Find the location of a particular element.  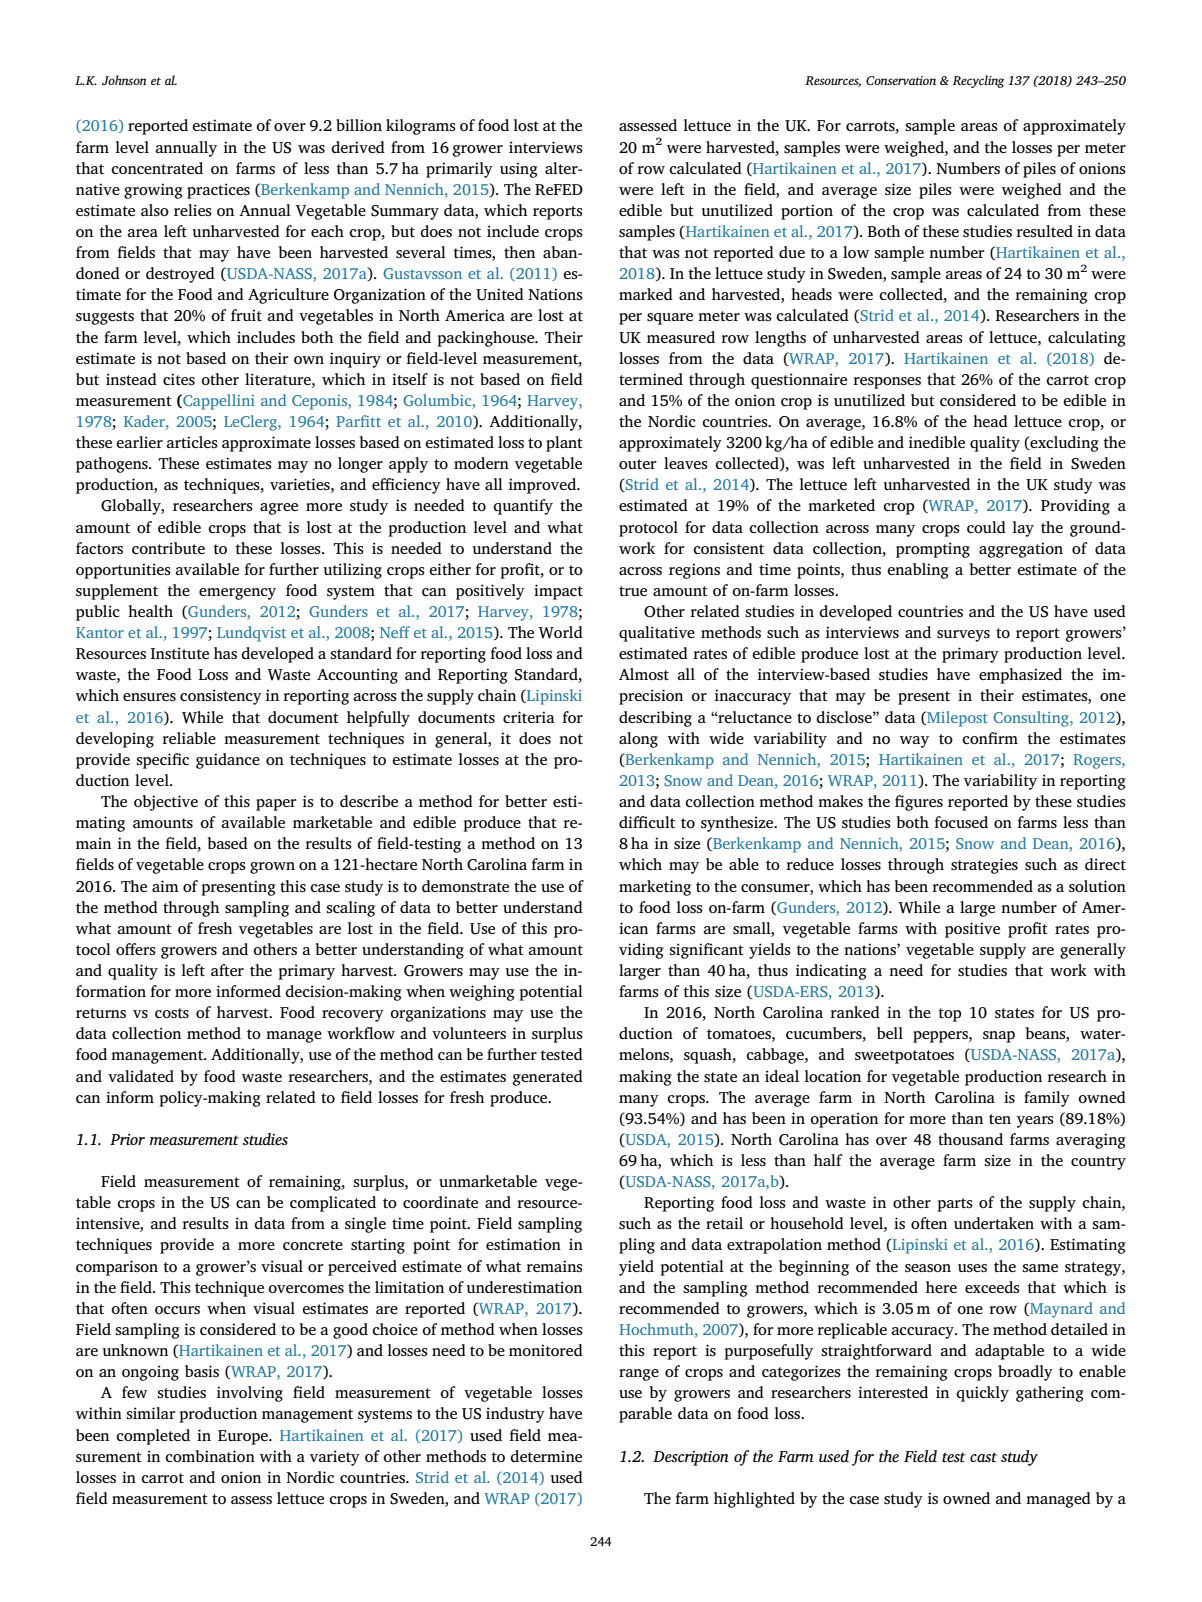

along is located at coordinates (638, 740).
